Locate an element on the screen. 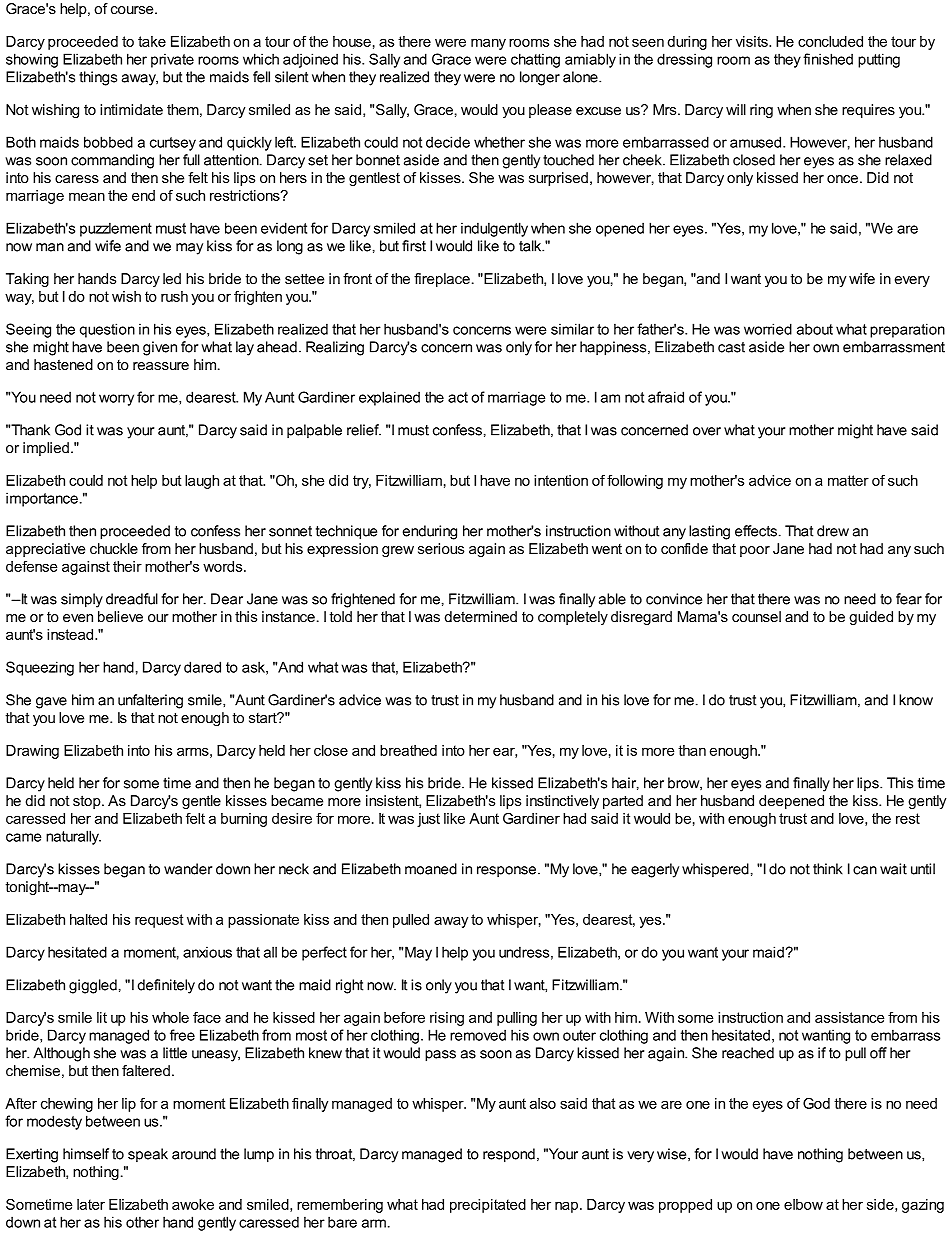 This screenshot has width=952, height=1233. deepened is located at coordinates (791, 802).
